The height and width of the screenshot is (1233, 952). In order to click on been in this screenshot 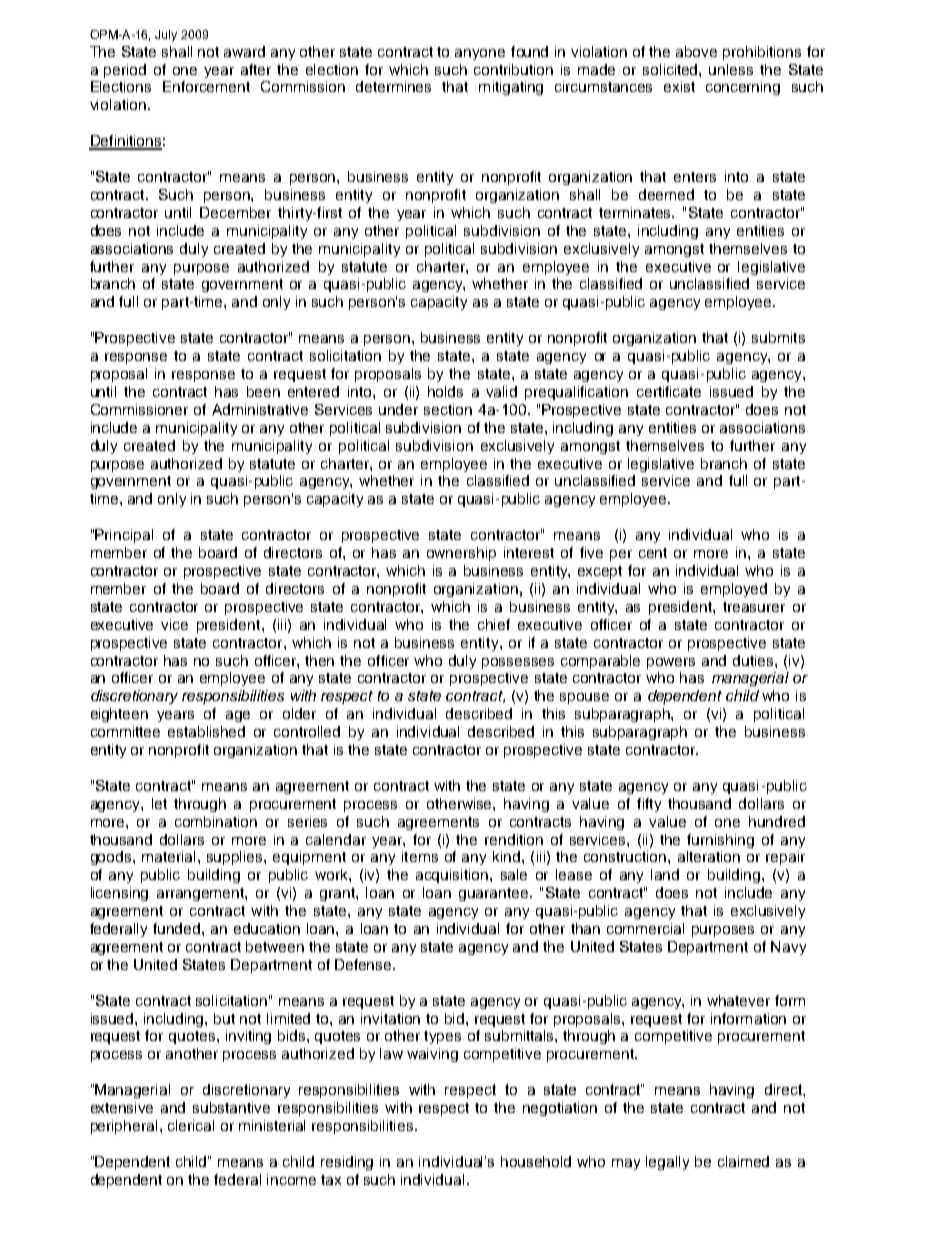, I will do `click(263, 391)`.
